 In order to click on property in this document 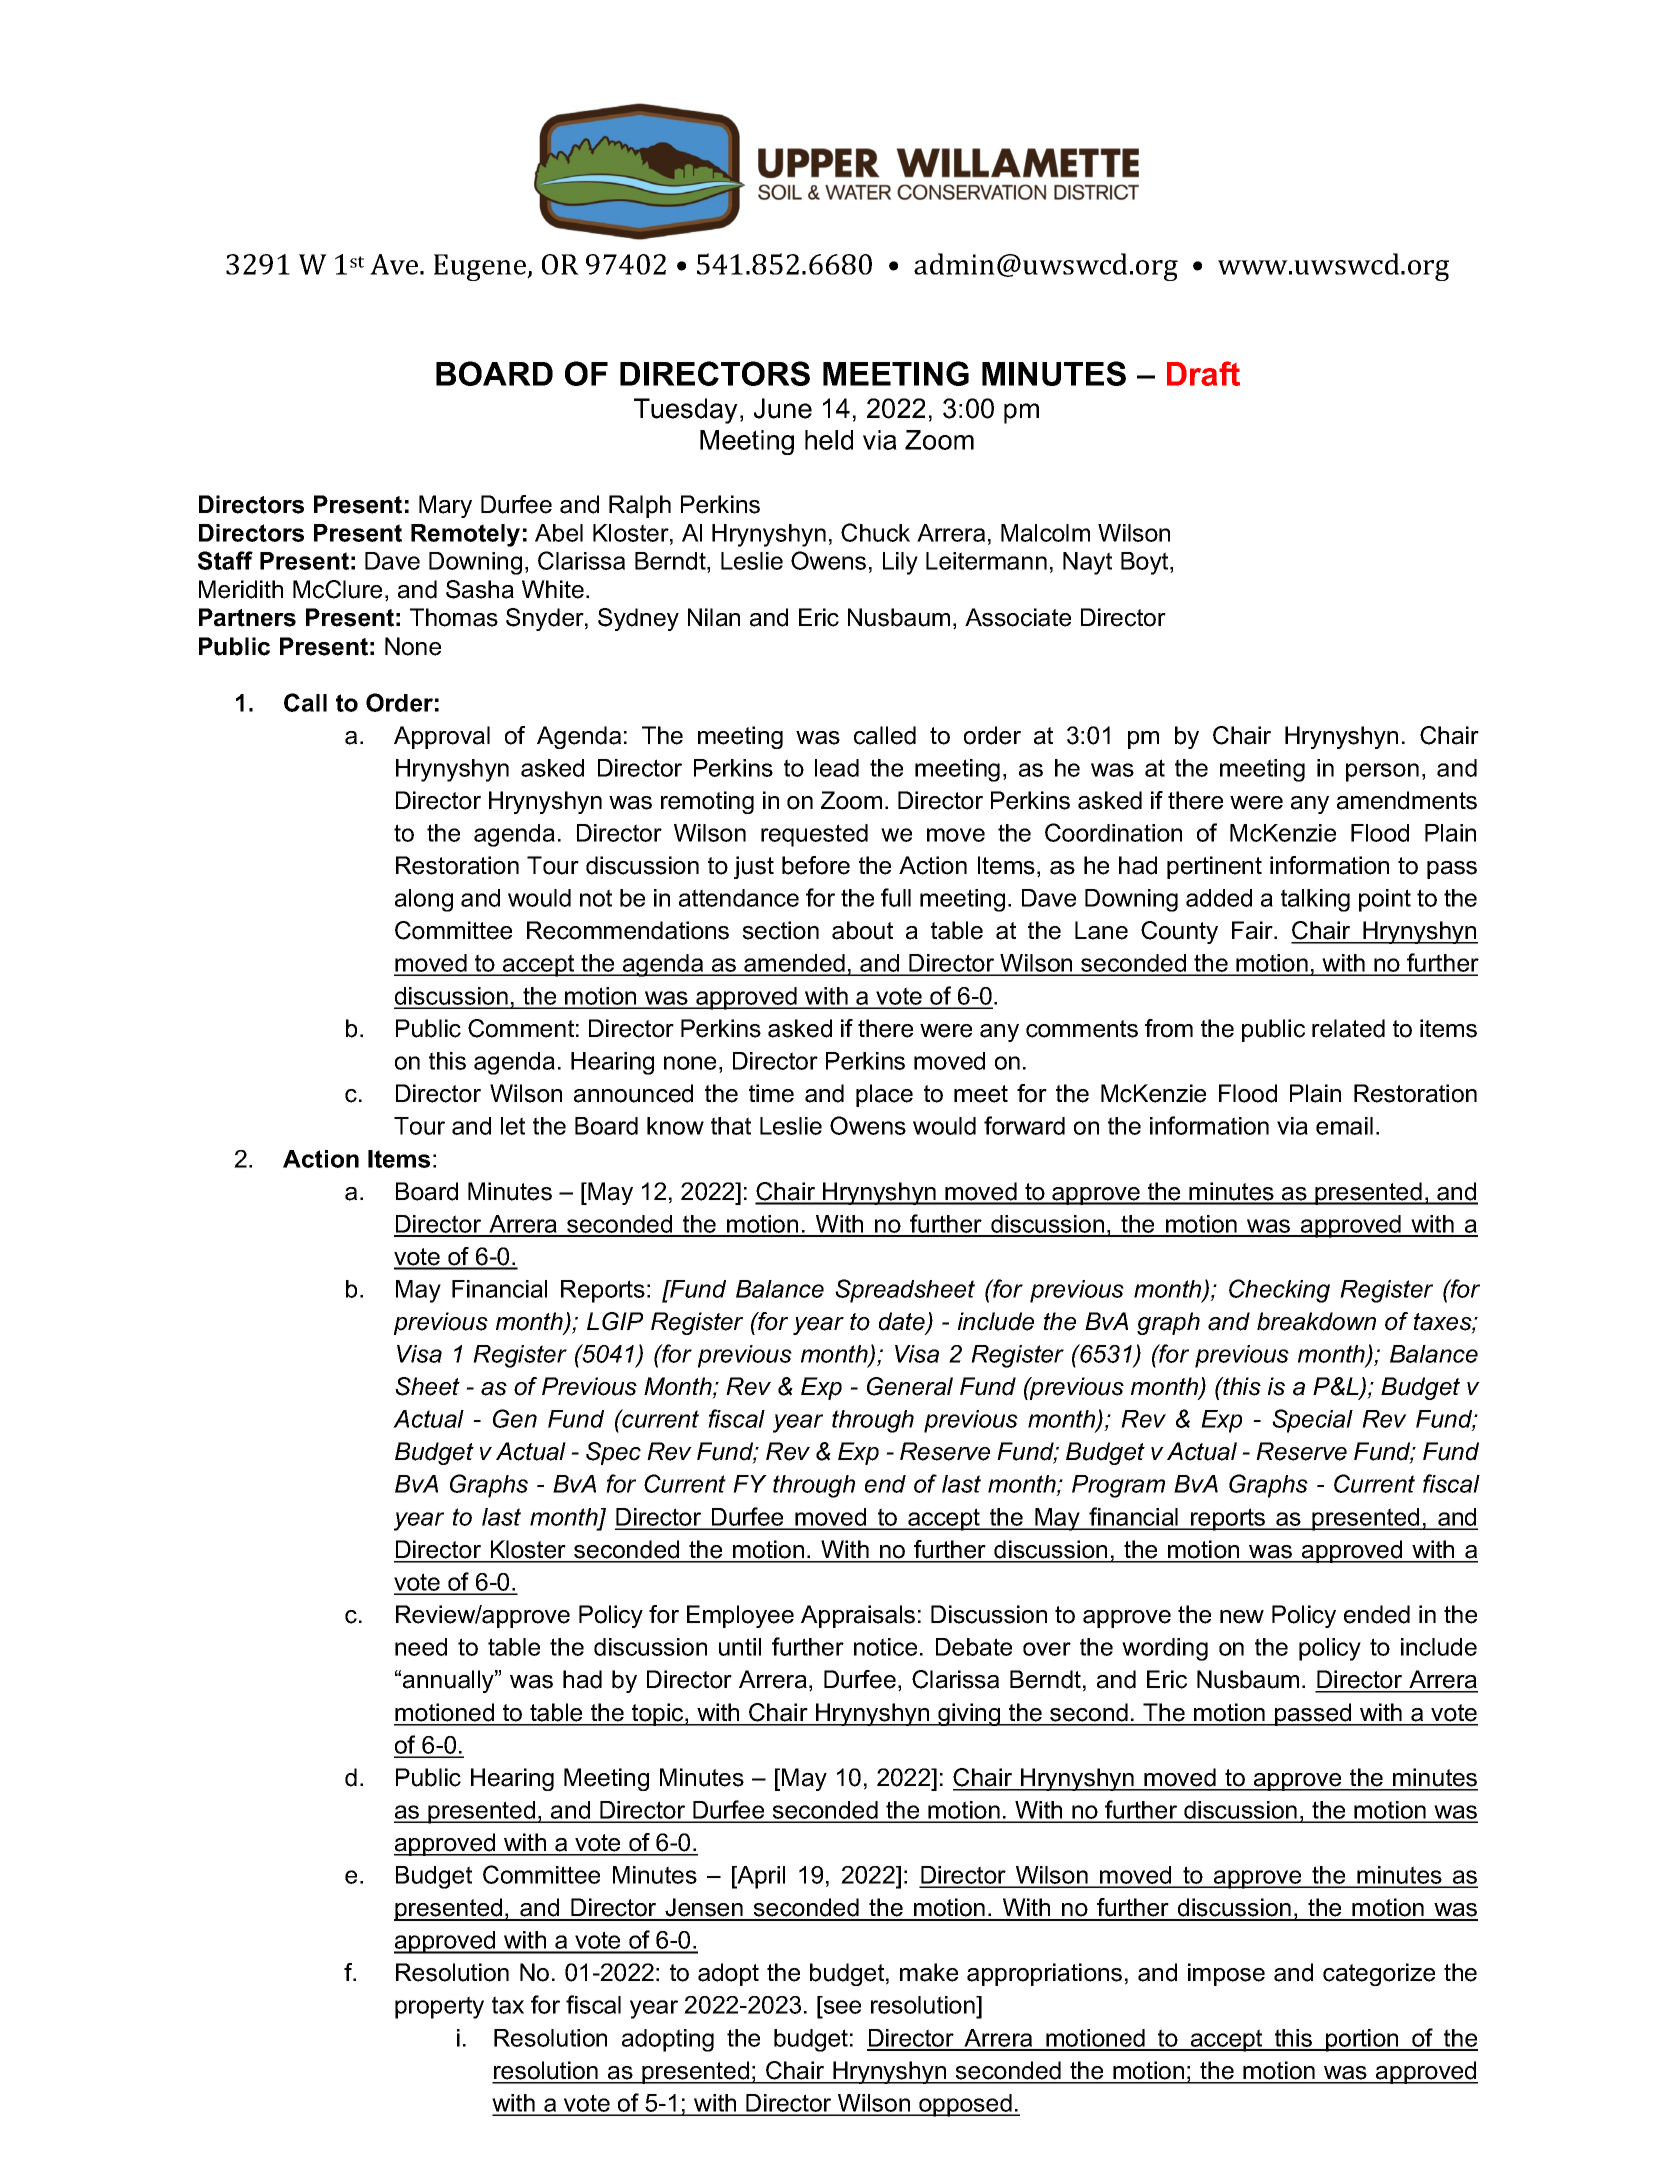, I will do `click(439, 2007)`.
